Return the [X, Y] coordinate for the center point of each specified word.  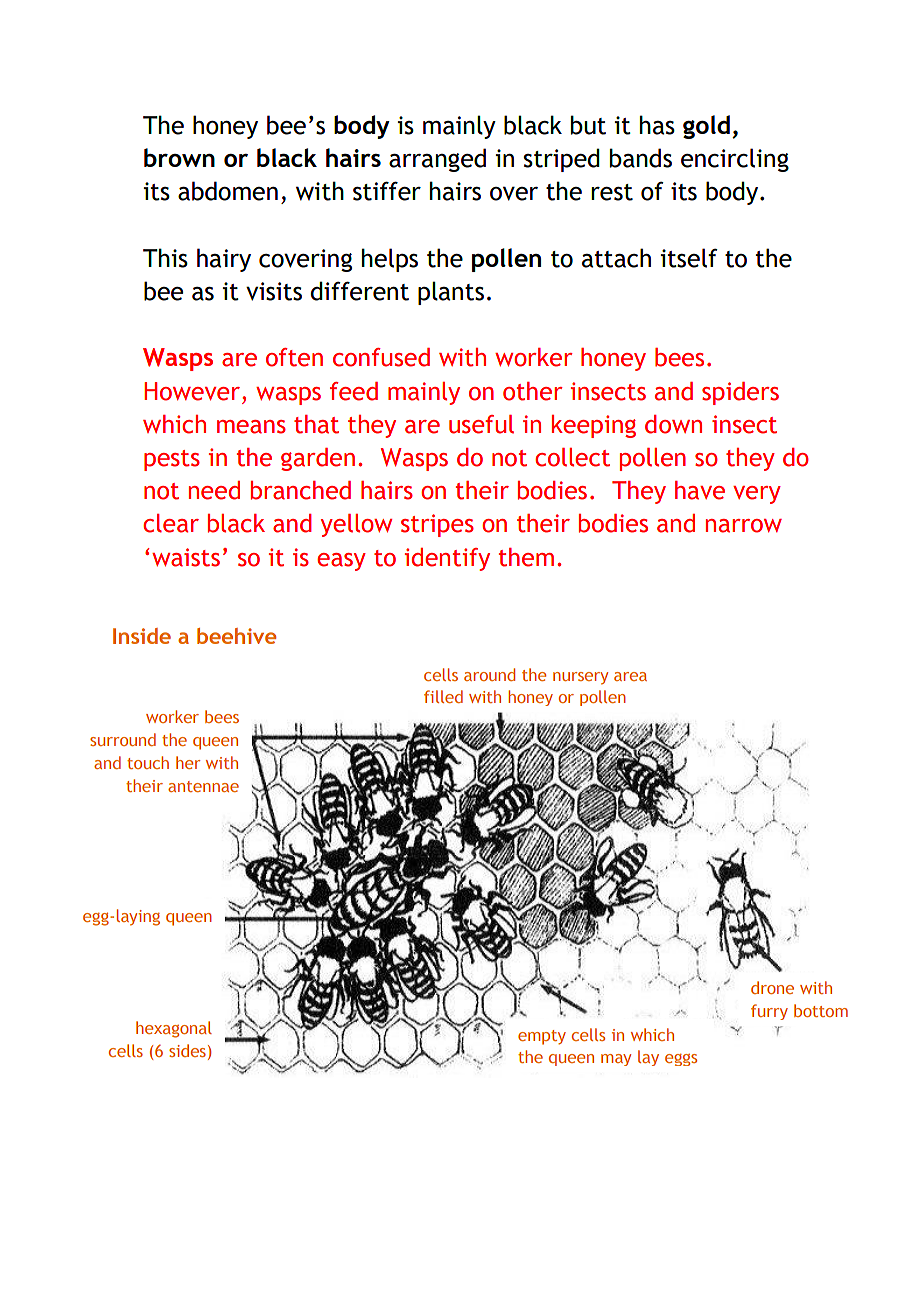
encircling [735, 160]
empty [542, 1037]
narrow [744, 526]
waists [186, 557]
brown [179, 157]
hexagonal [174, 1029]
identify [447, 559]
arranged [437, 160]
